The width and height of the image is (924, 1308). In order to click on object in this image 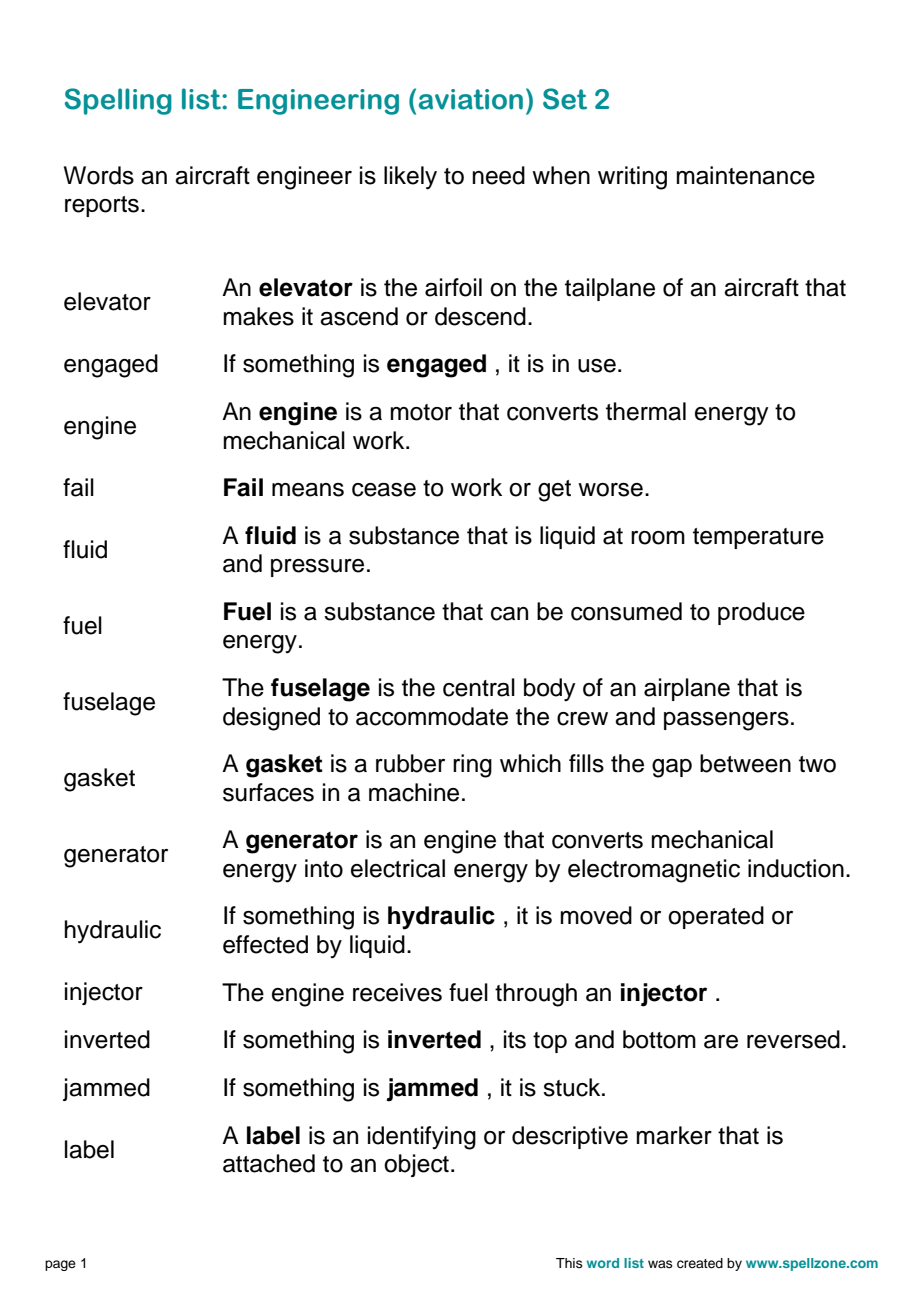, I will do `click(416, 1165)`.
